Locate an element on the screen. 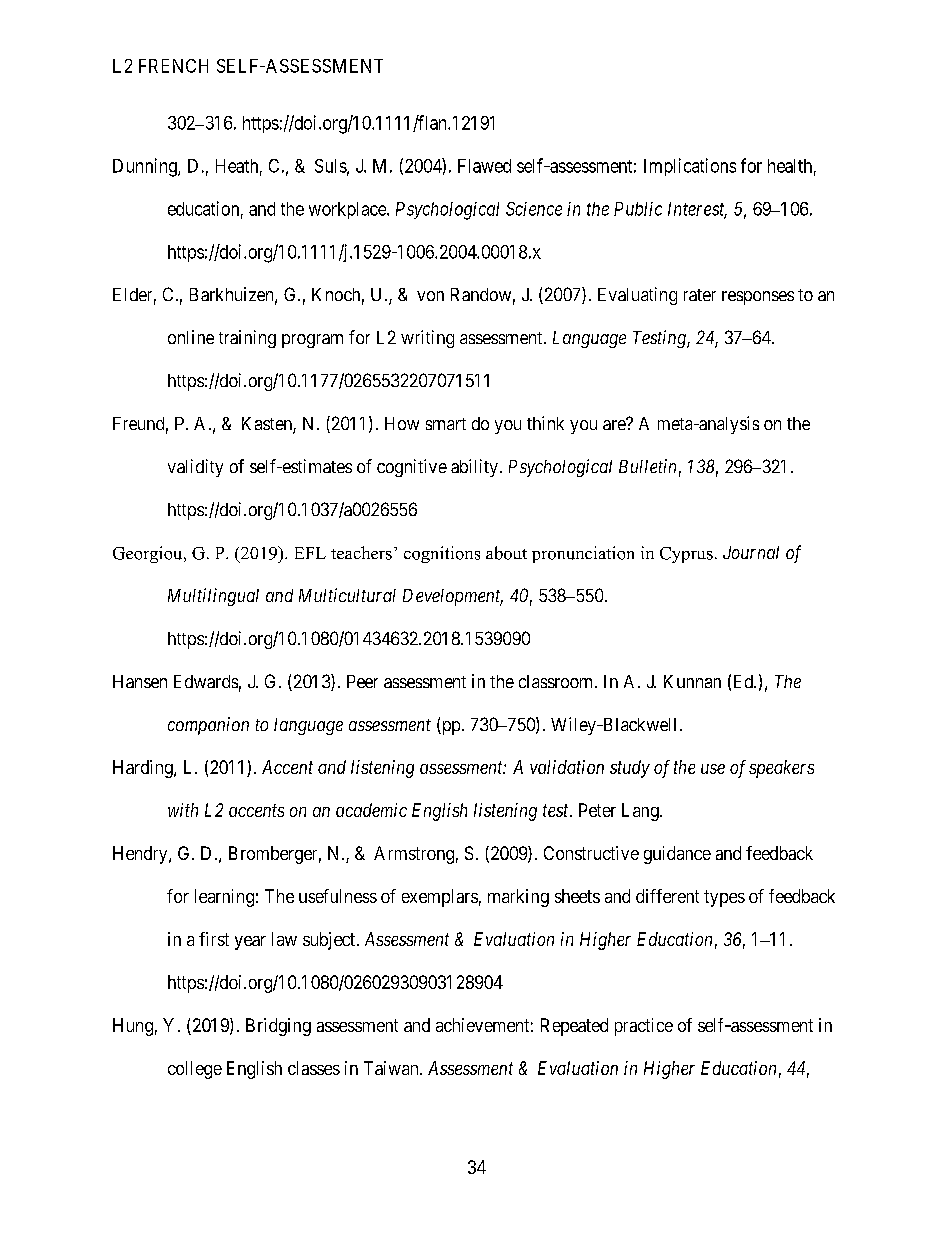  are is located at coordinates (615, 424).
